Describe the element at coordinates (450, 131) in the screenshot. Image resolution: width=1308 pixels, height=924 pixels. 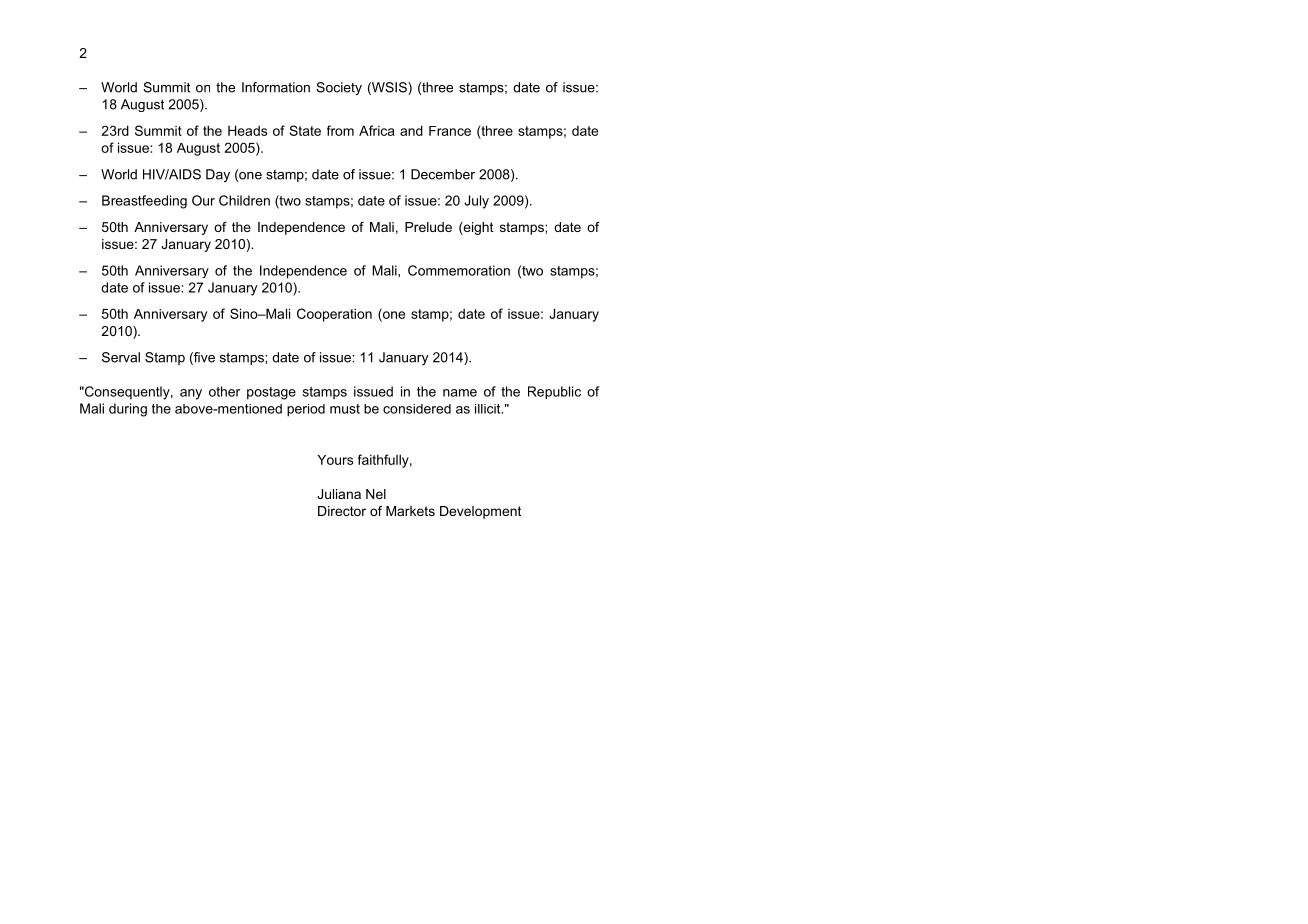
I see `France` at that location.
